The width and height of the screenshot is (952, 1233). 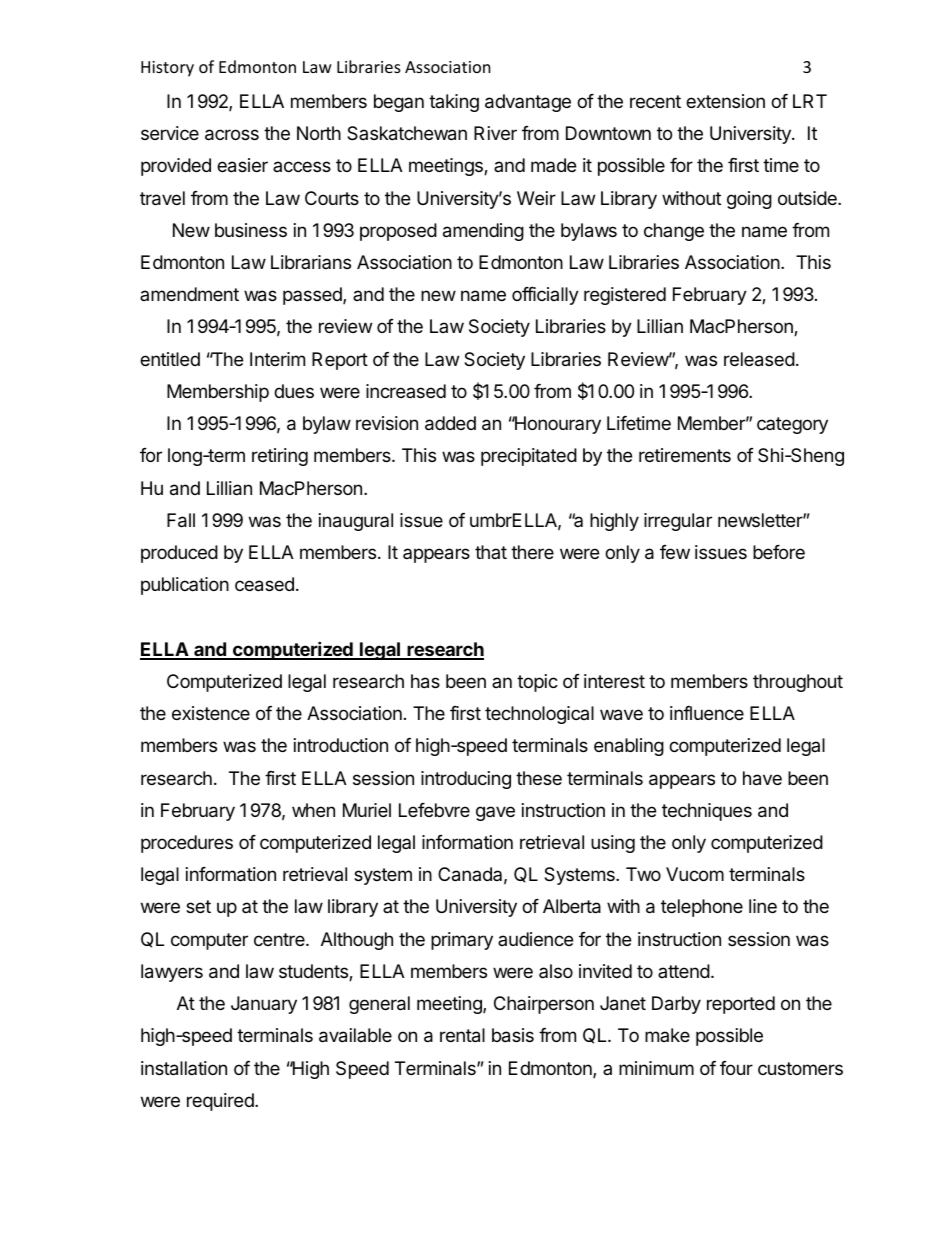 I want to click on category, so click(x=792, y=425).
